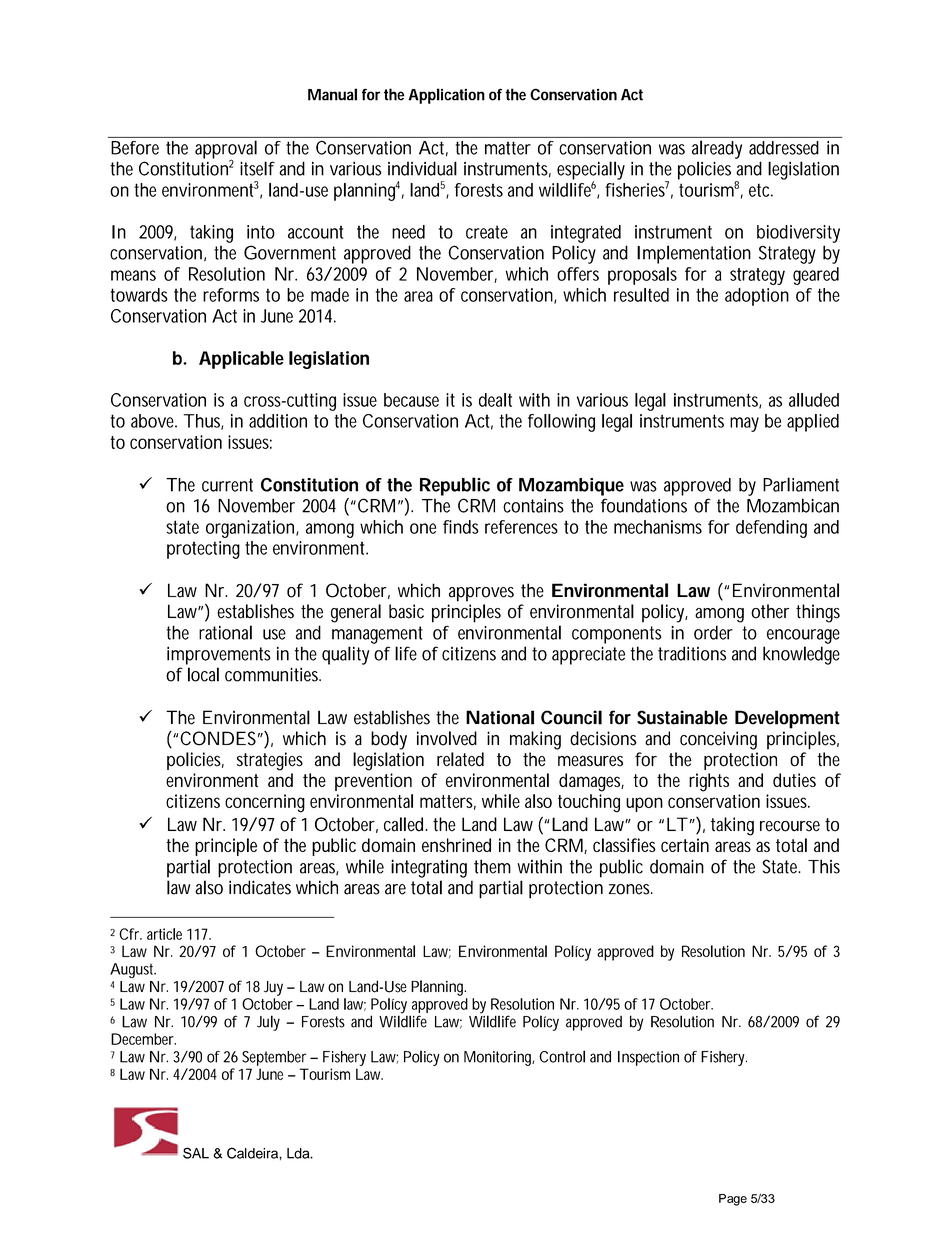  I want to click on Page, so click(733, 1200).
